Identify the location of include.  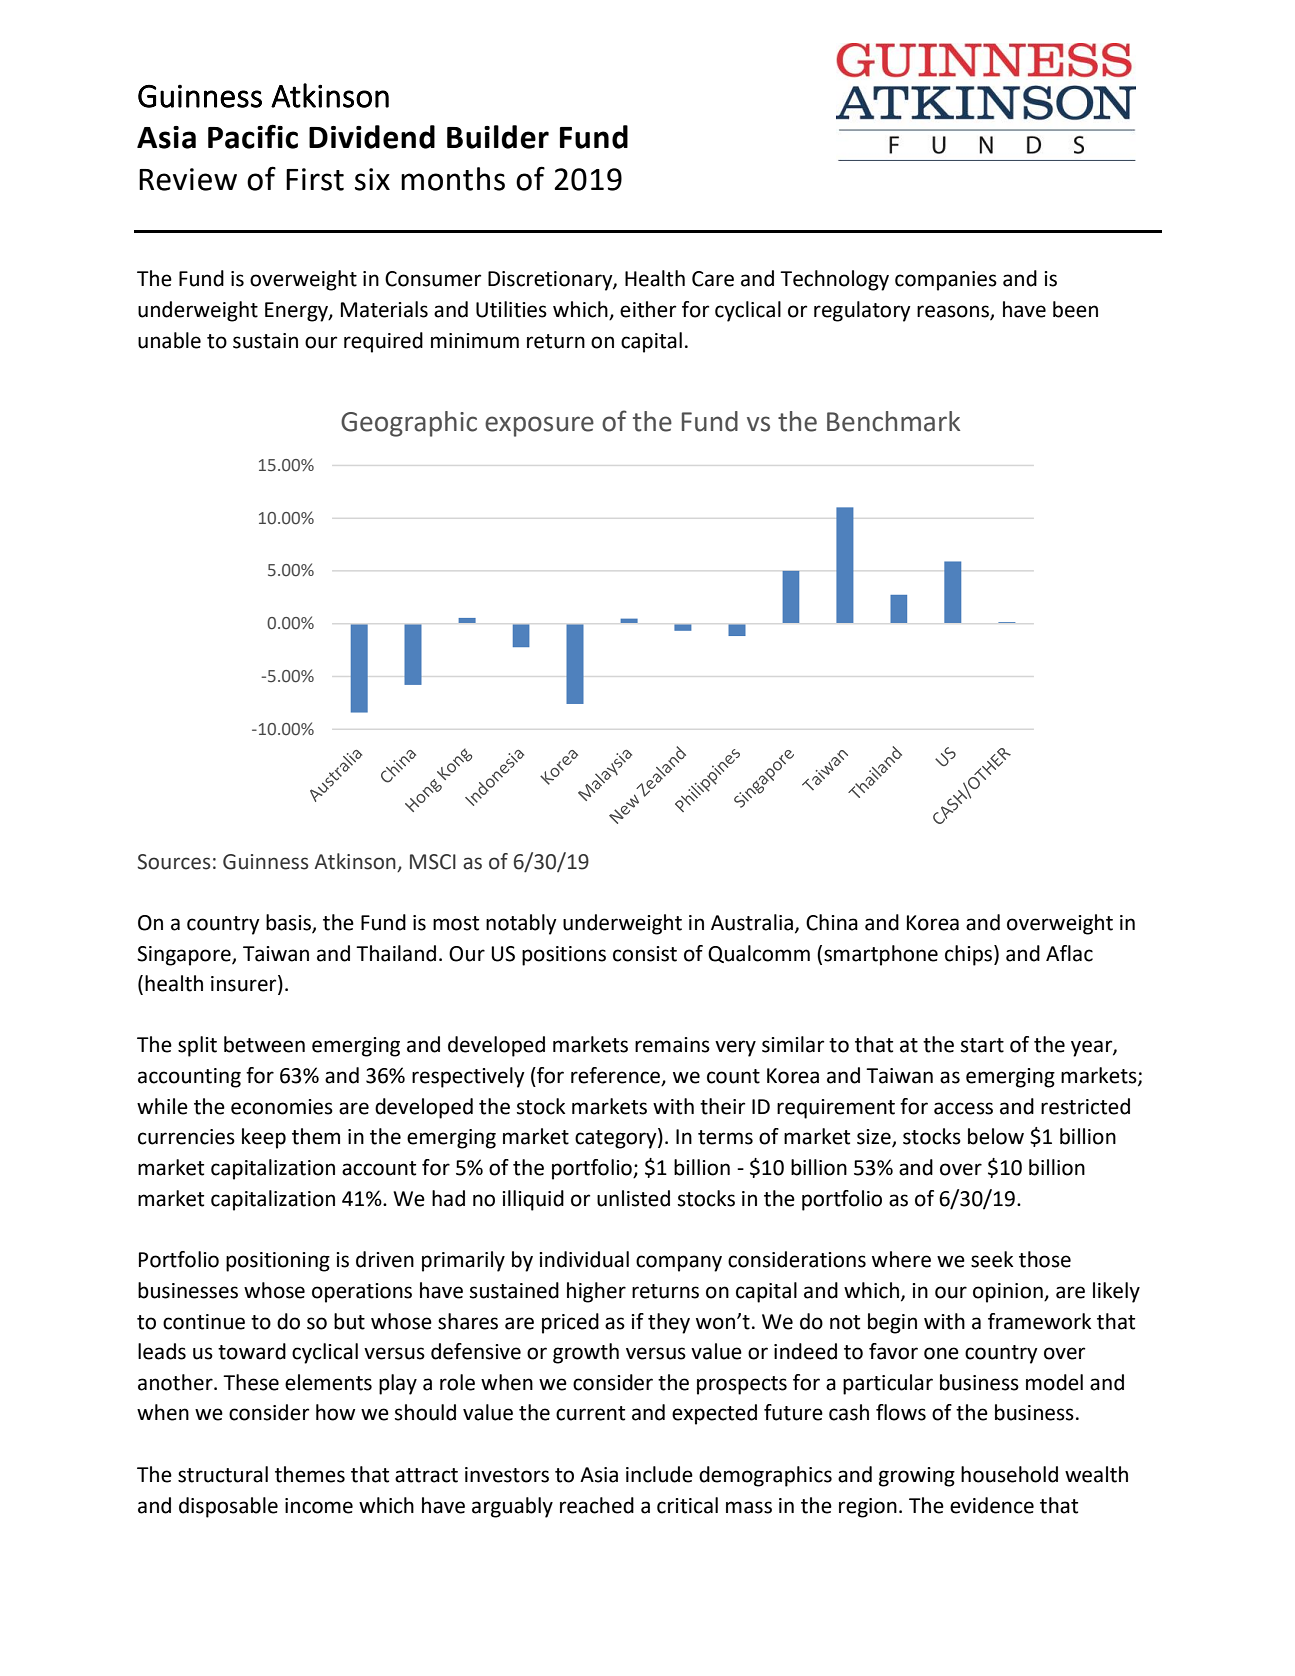
(659, 1474).
